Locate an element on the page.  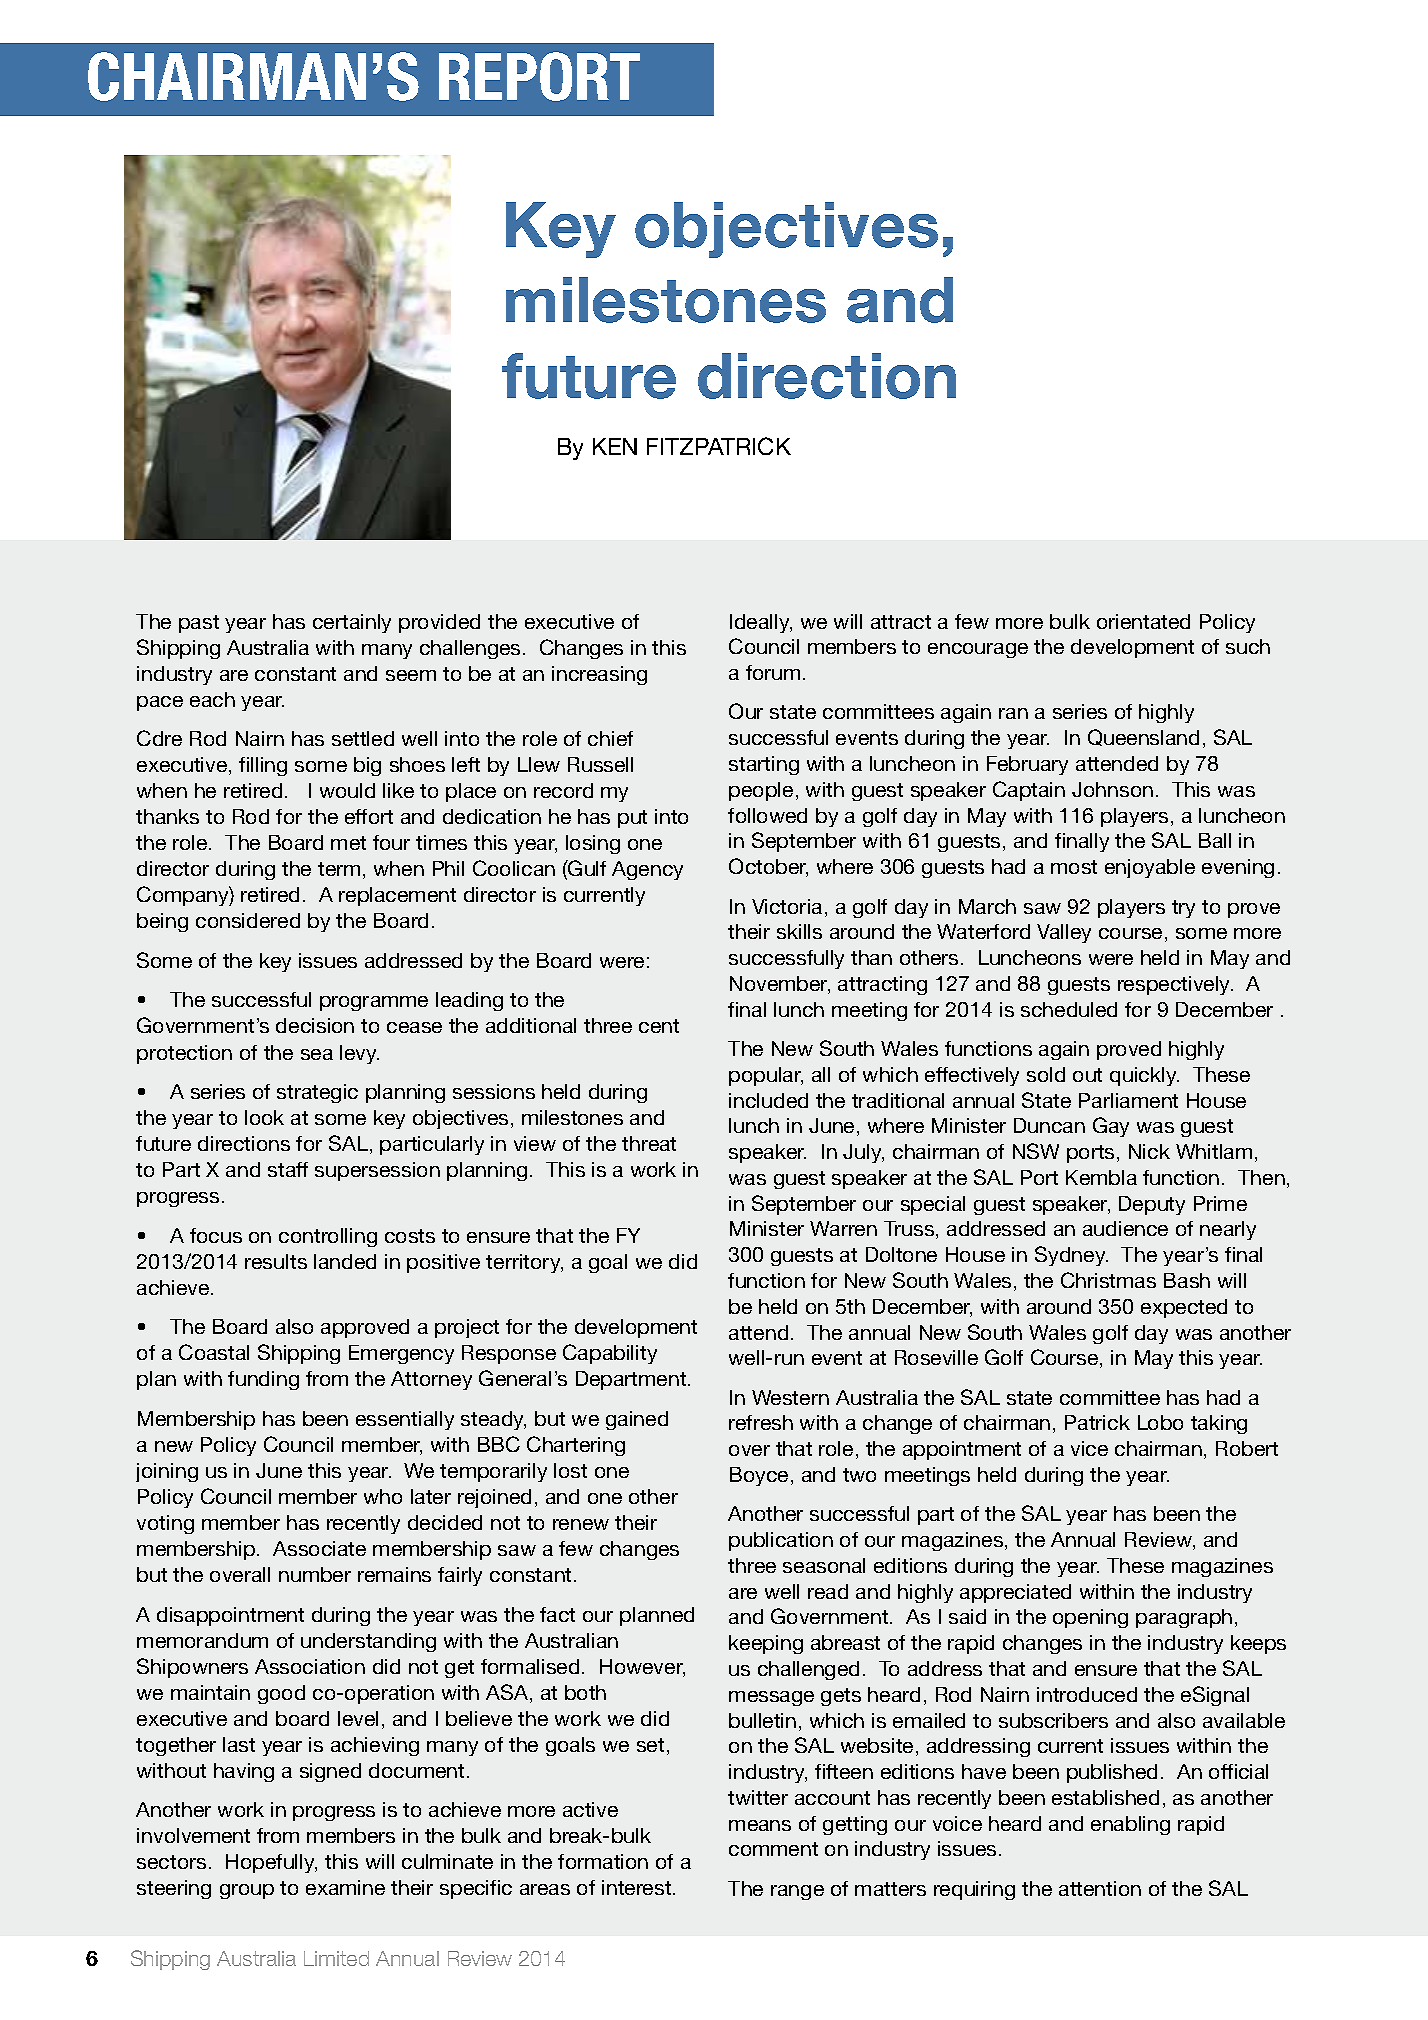
attention is located at coordinates (1100, 1888).
